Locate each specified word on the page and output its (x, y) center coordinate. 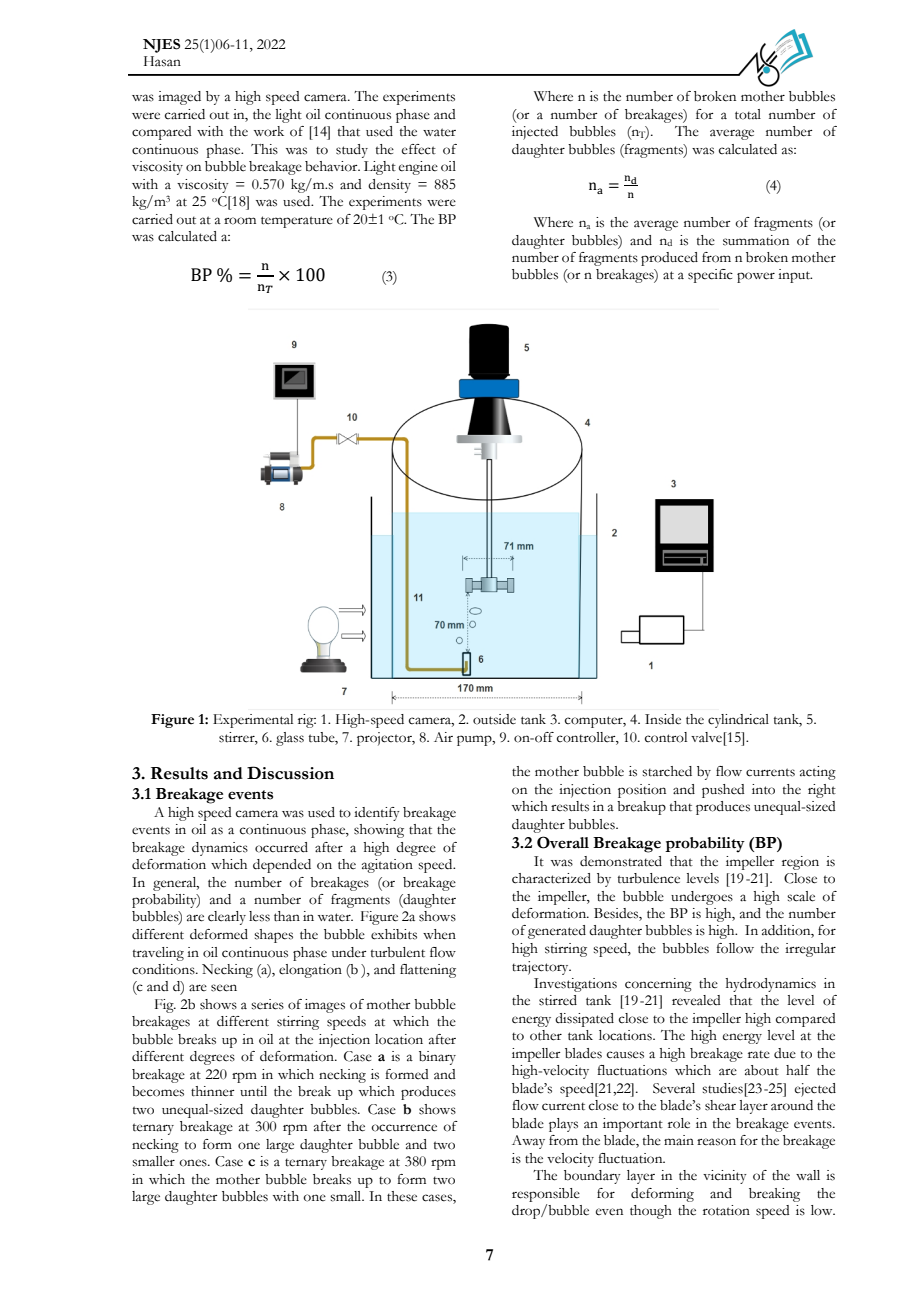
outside (494, 719)
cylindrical (738, 721)
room (240, 221)
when (439, 934)
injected (535, 133)
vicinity (725, 1177)
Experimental (253, 721)
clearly (227, 918)
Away (528, 1142)
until (253, 1091)
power (756, 277)
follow (735, 948)
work (269, 131)
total (748, 114)
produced (669, 259)
